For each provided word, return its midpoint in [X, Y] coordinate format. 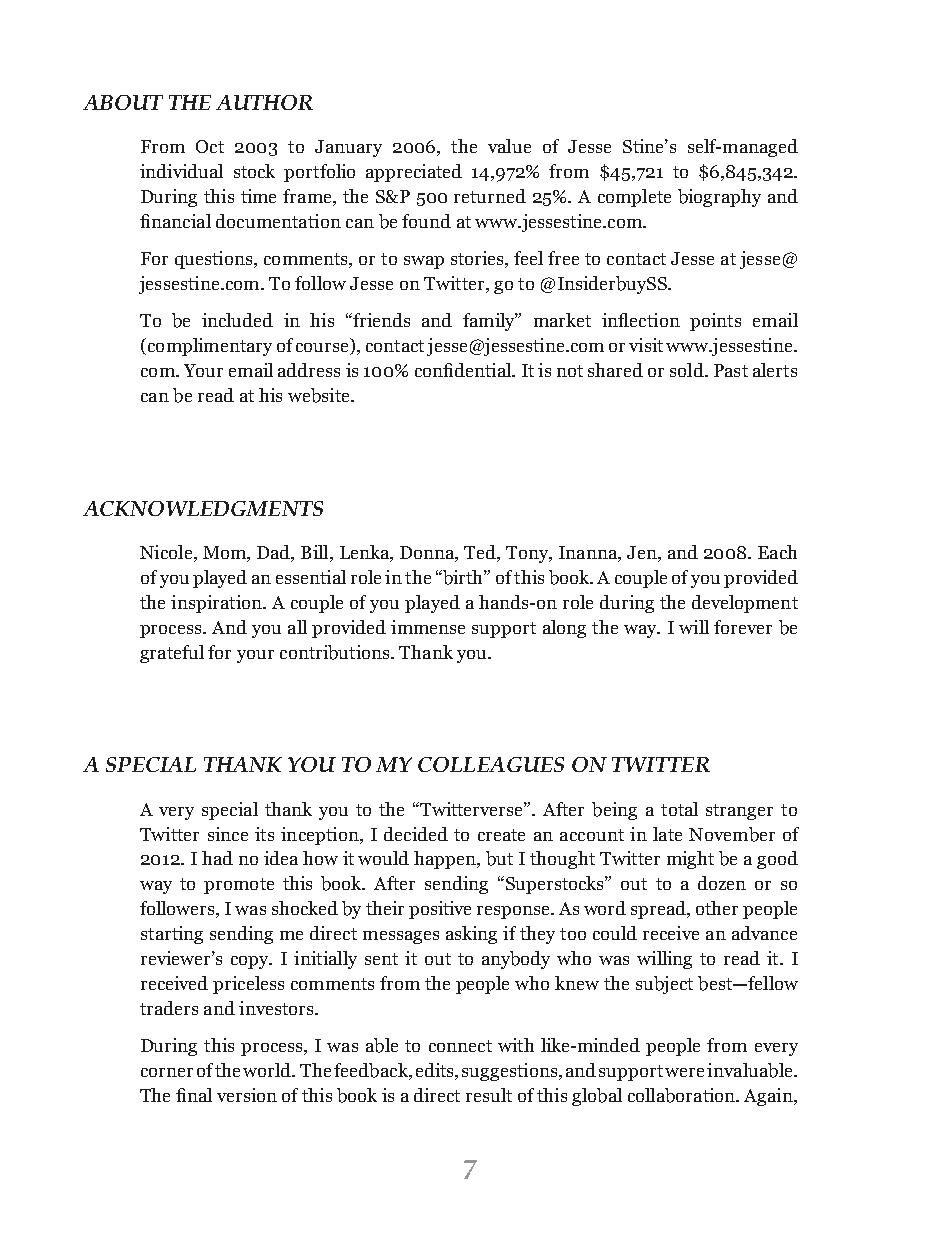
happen [446, 860]
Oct [210, 146]
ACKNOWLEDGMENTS [203, 508]
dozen [722, 883]
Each [777, 552]
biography [719, 198]
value [509, 146]
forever [743, 627]
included [237, 320]
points [715, 322]
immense [428, 627]
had [217, 858]
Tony [528, 554]
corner [167, 1072]
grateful [172, 654]
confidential [464, 370]
